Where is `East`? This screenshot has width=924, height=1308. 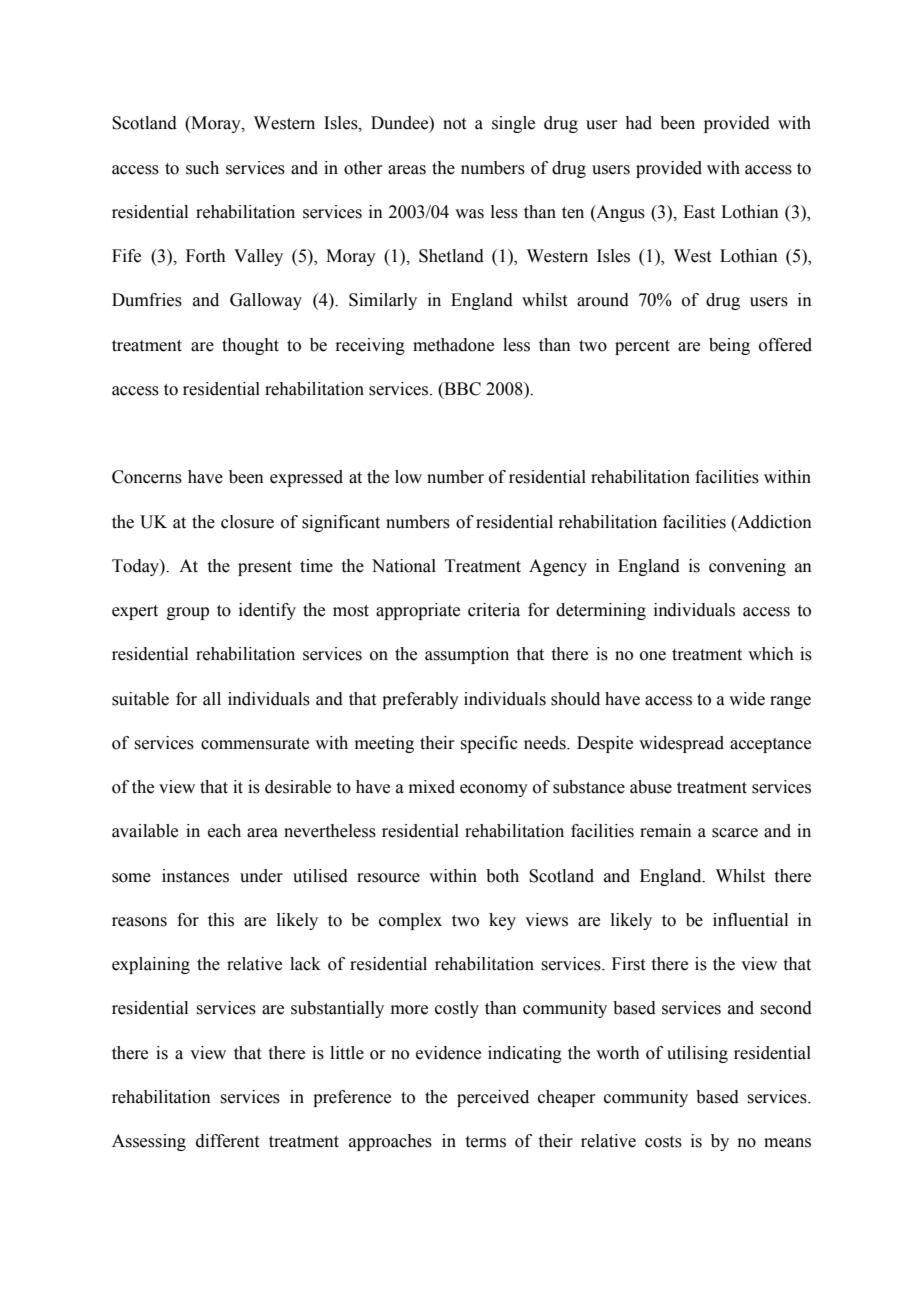 East is located at coordinates (699, 212).
